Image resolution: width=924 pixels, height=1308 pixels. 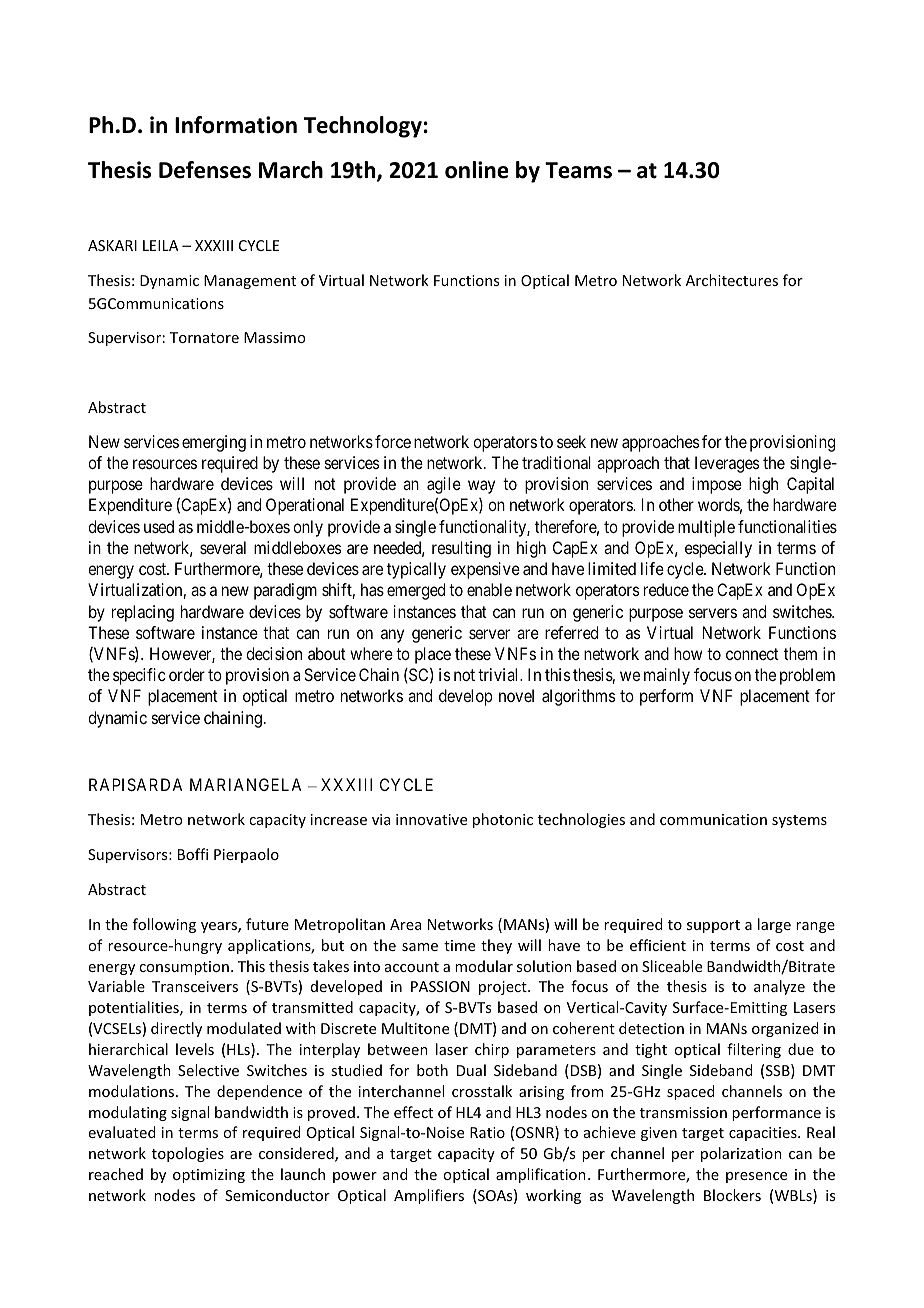 I want to click on Boffi, so click(x=193, y=854).
